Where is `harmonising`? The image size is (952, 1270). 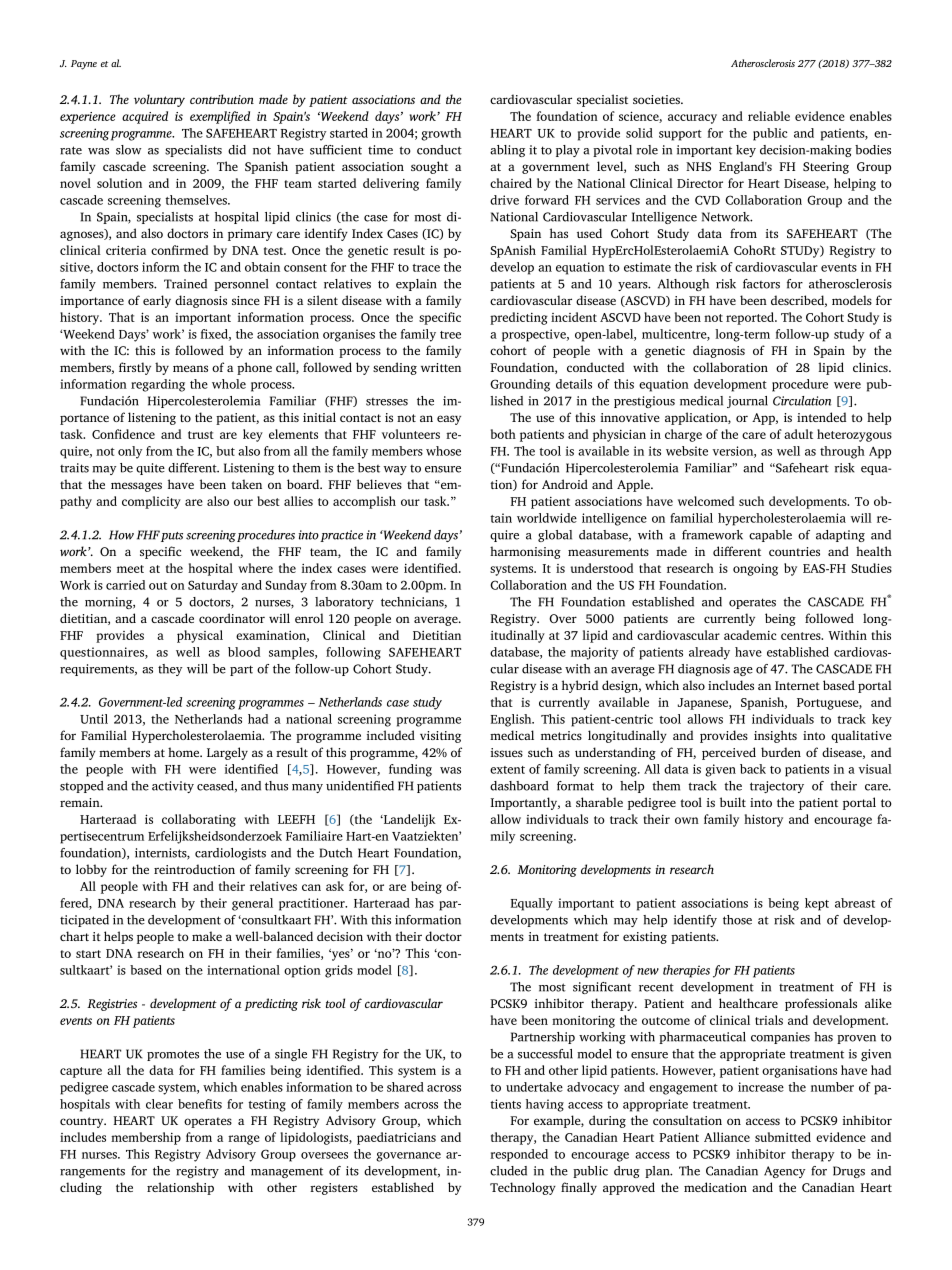
harmonising is located at coordinates (525, 552).
